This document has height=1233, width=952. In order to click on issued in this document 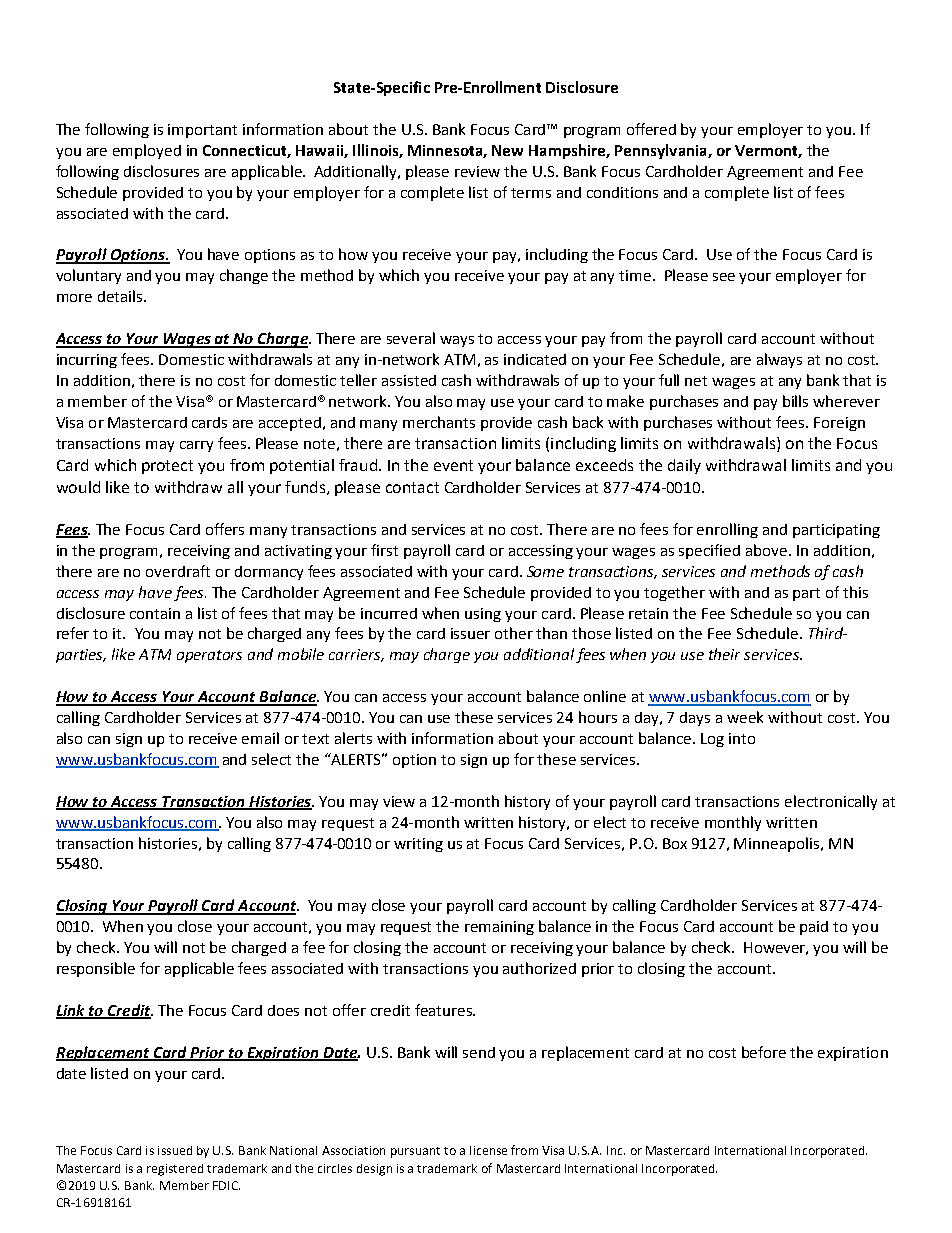, I will do `click(175, 1150)`.
